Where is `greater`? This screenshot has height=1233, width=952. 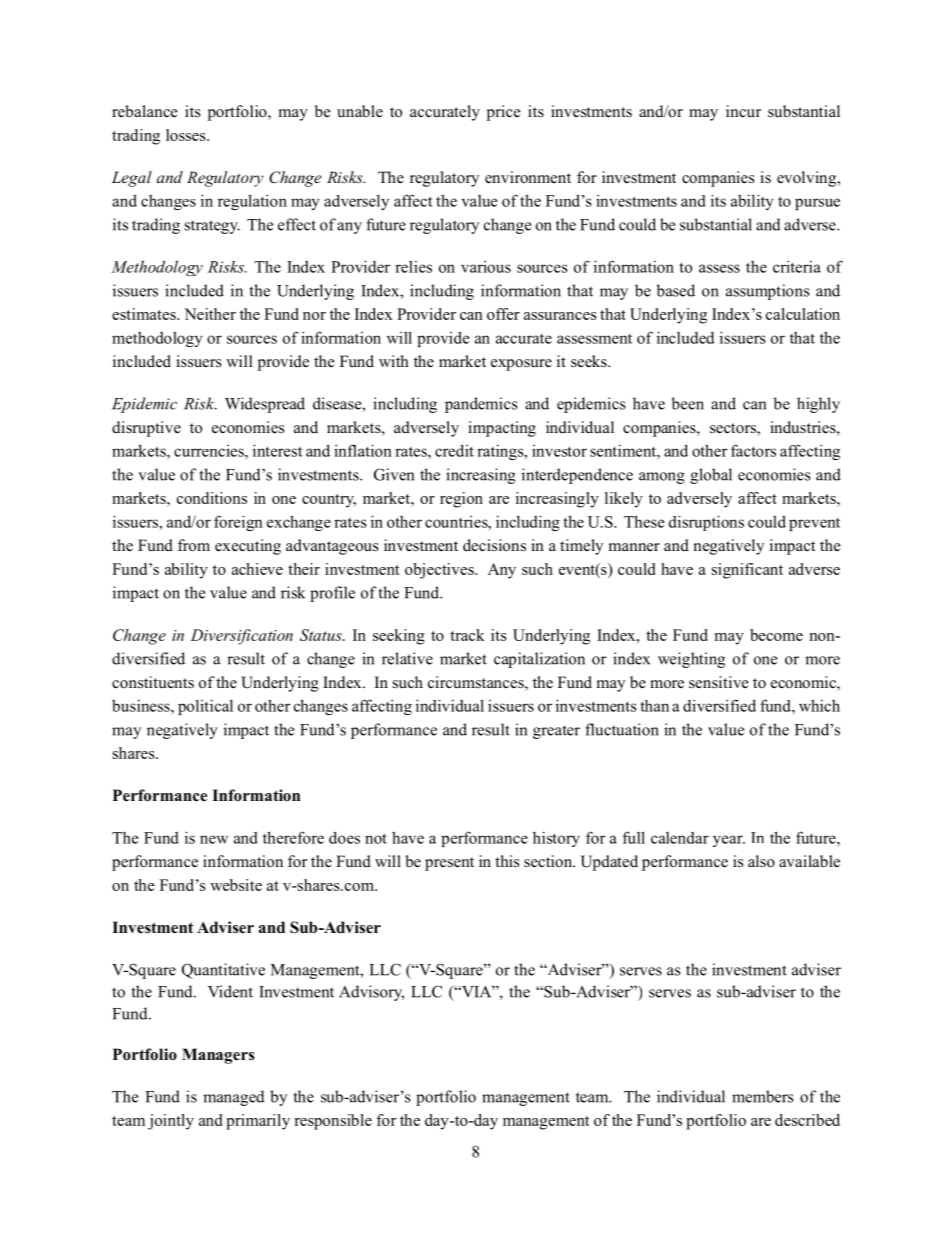 greater is located at coordinates (556, 732).
